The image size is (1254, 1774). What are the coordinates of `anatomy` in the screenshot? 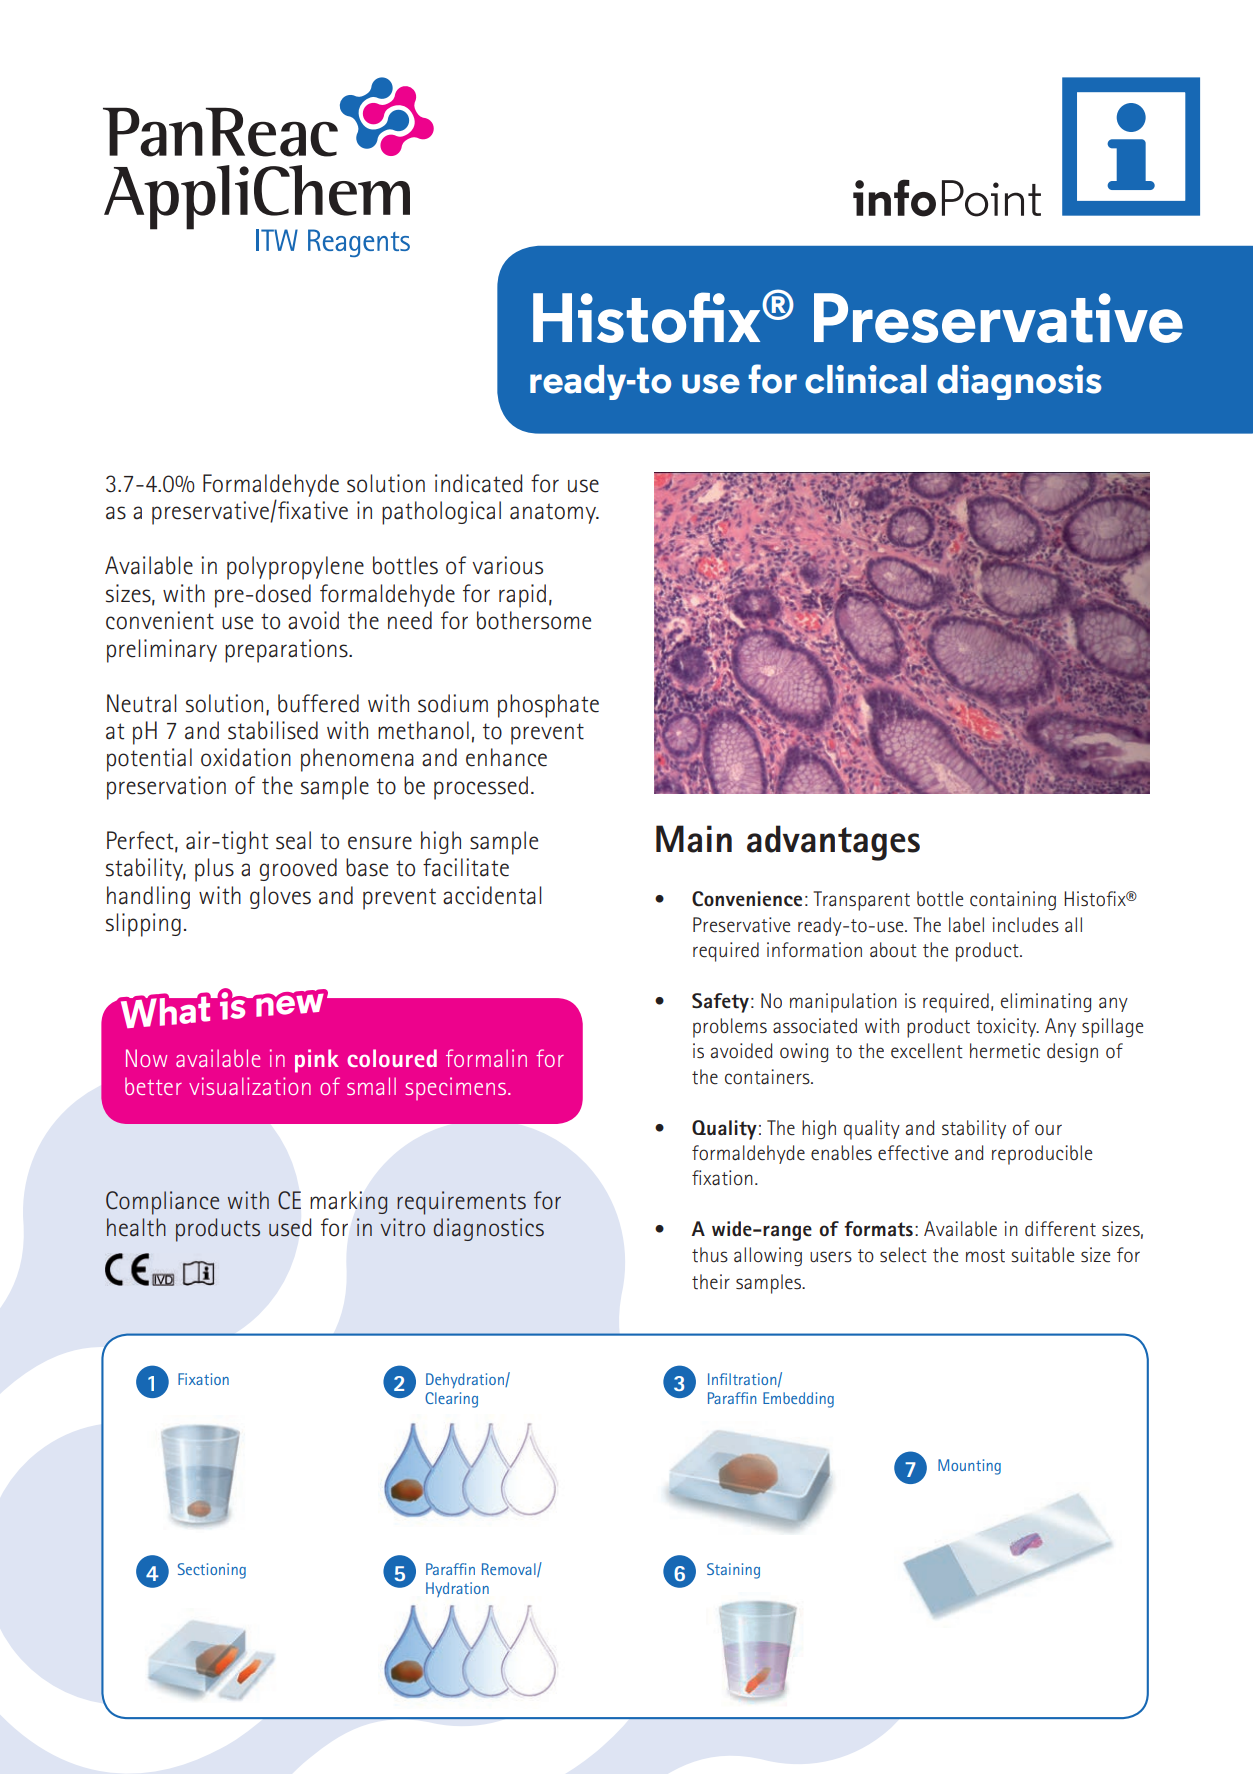 It's located at (554, 513).
